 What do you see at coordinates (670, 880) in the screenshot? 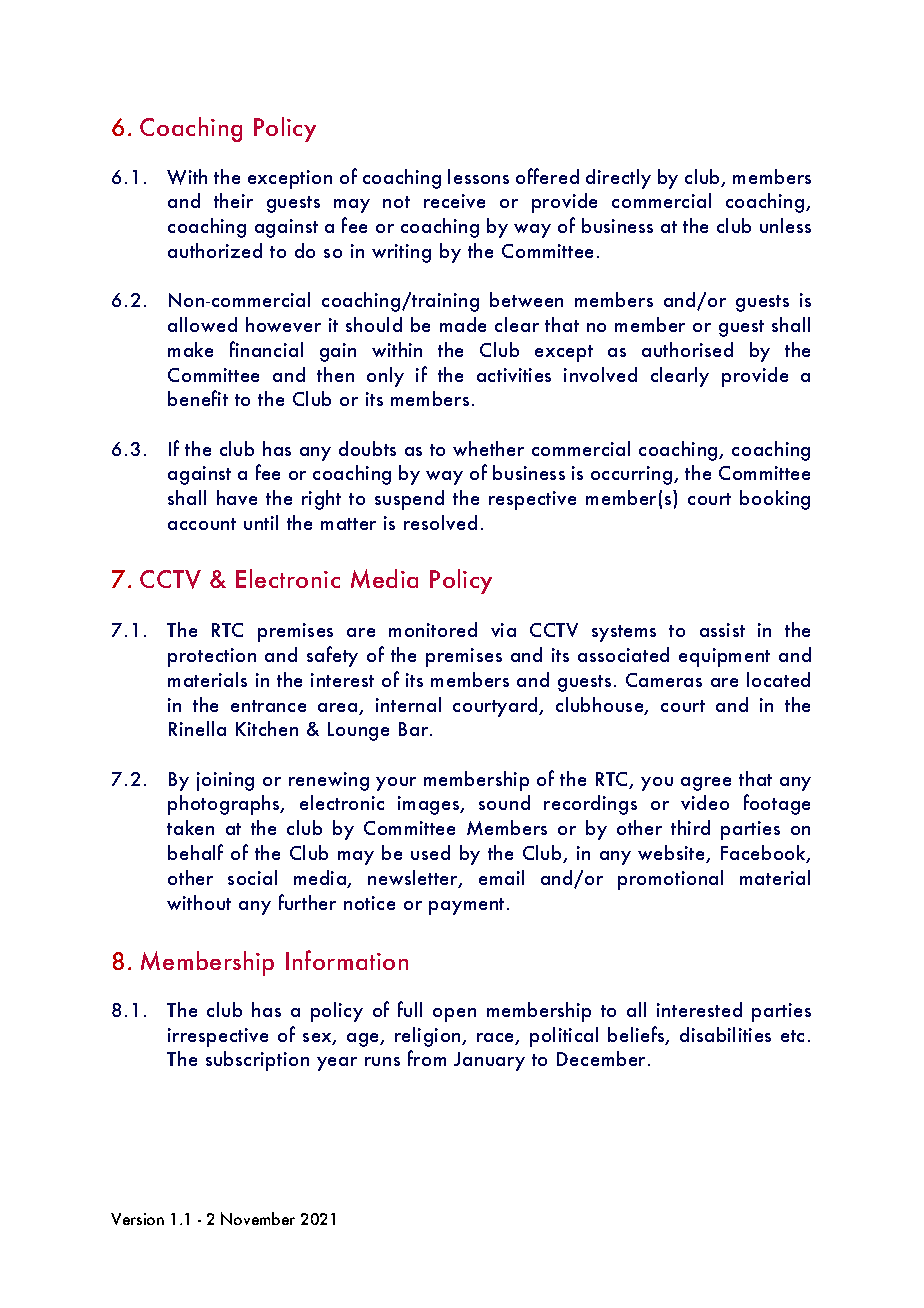
I see `promotional` at bounding box center [670, 880].
